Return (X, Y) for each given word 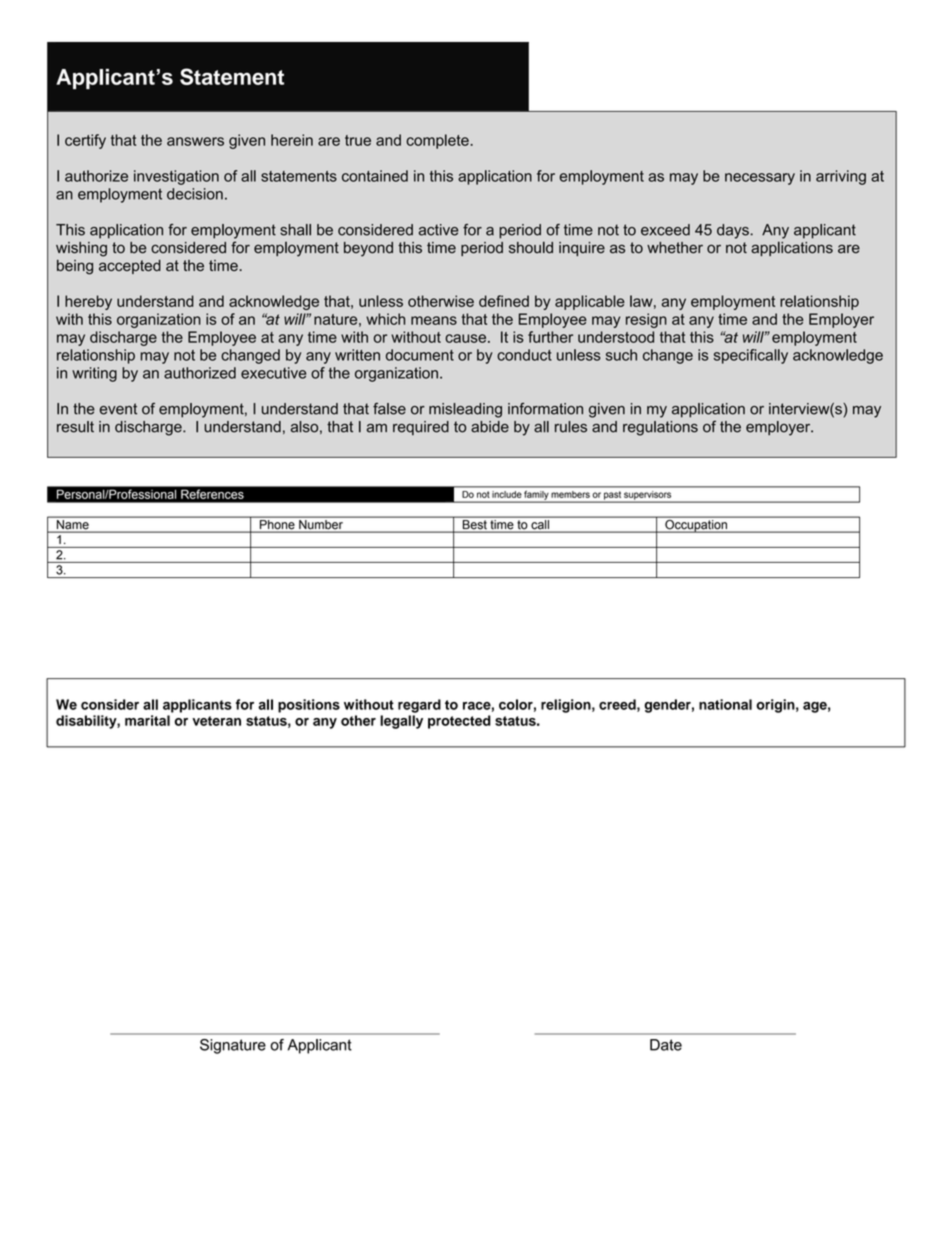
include (506, 494)
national (725, 704)
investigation (176, 177)
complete (438, 141)
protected (459, 722)
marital (147, 720)
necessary (760, 179)
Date (666, 1045)
